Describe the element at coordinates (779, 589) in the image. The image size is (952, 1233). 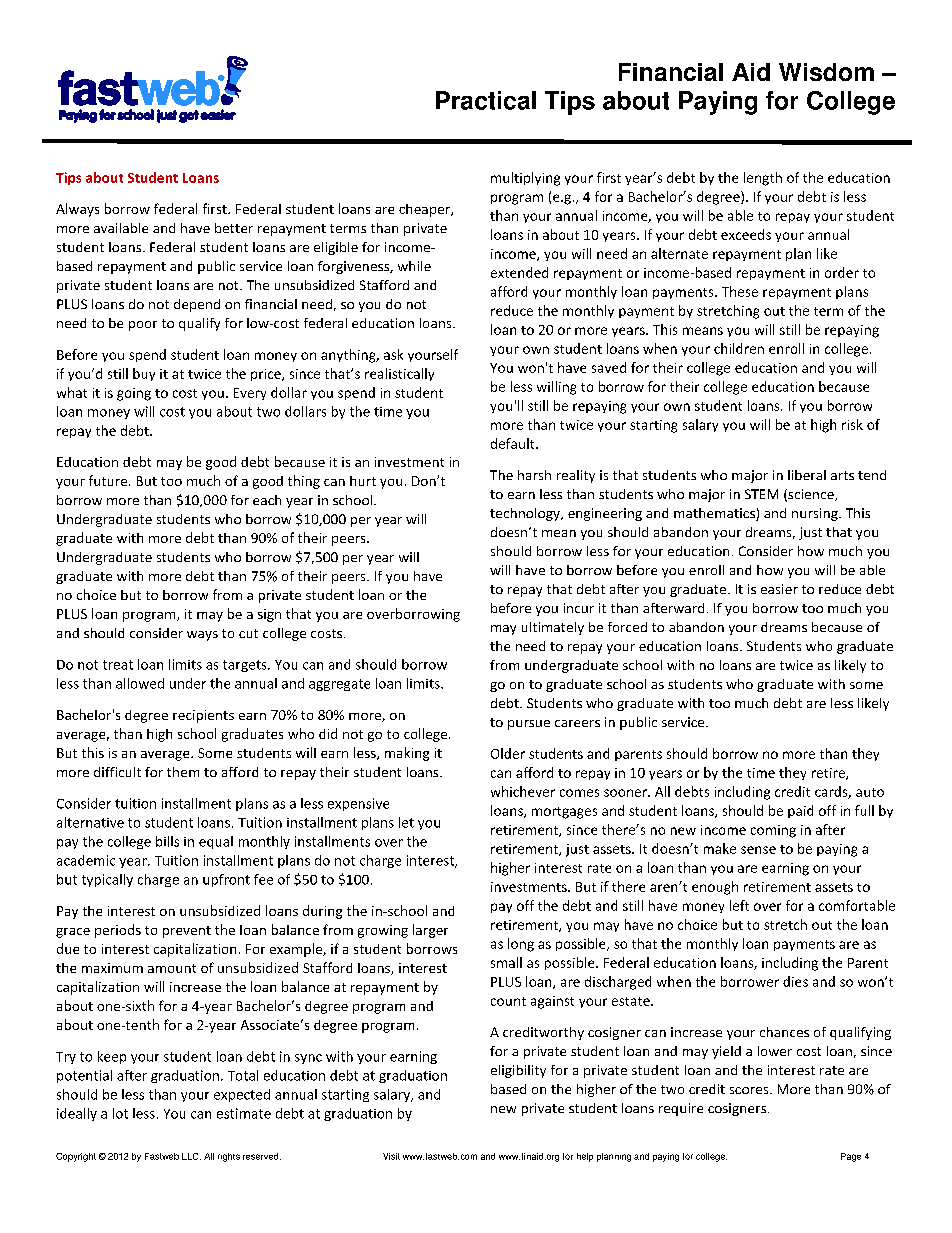
I see `easier` at that location.
